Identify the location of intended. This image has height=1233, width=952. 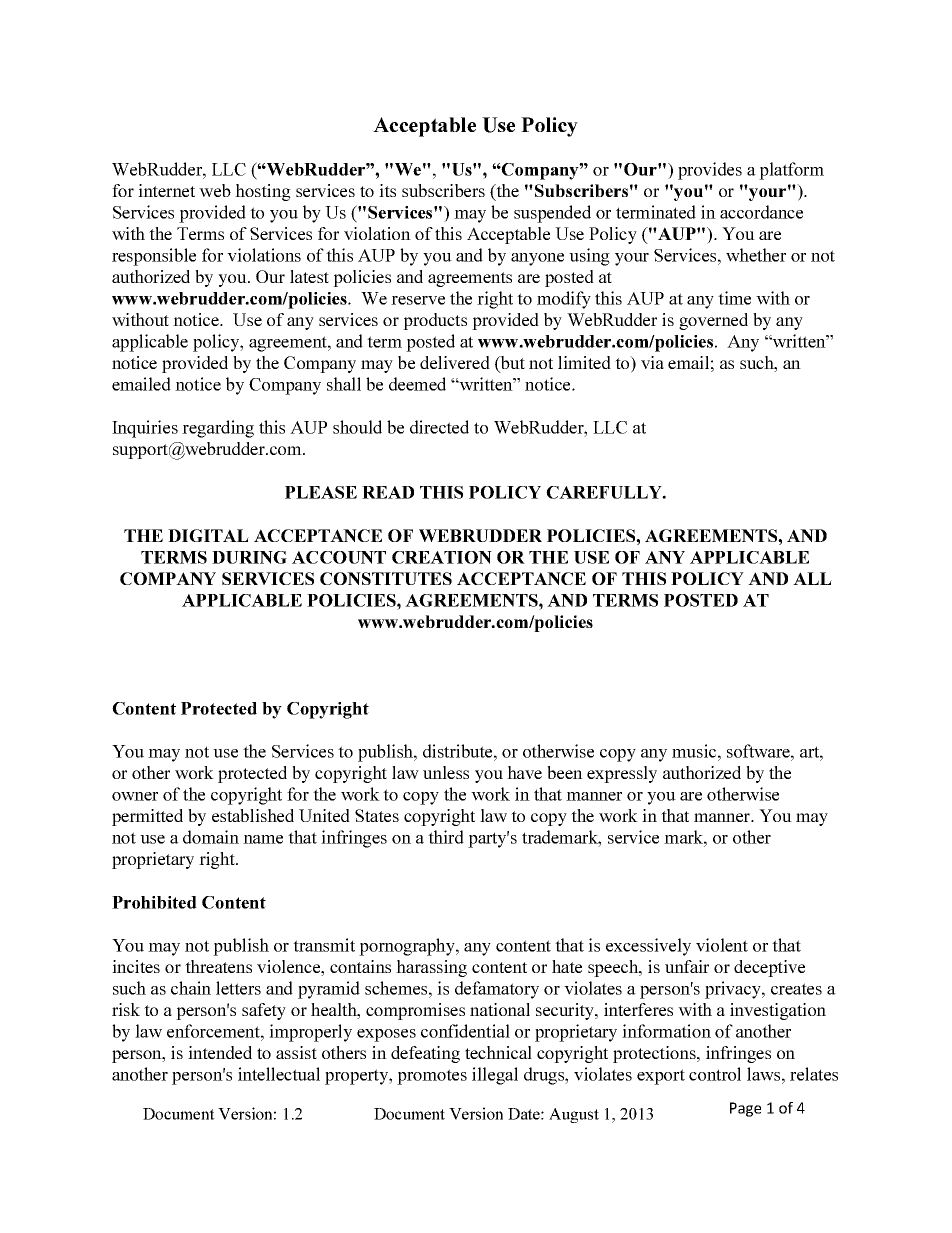
(220, 1052).
